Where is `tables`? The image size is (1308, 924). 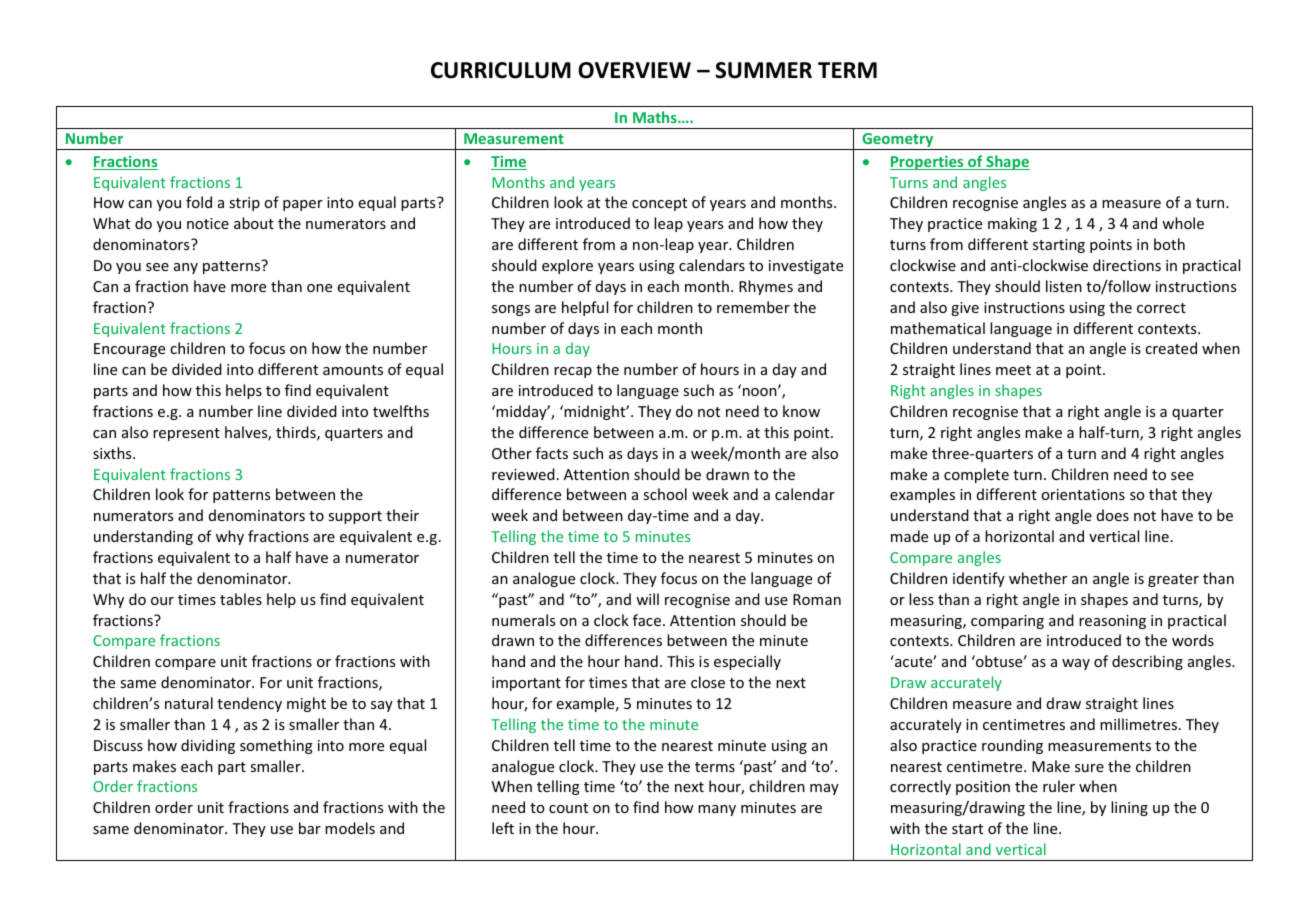
tables is located at coordinates (241, 599).
